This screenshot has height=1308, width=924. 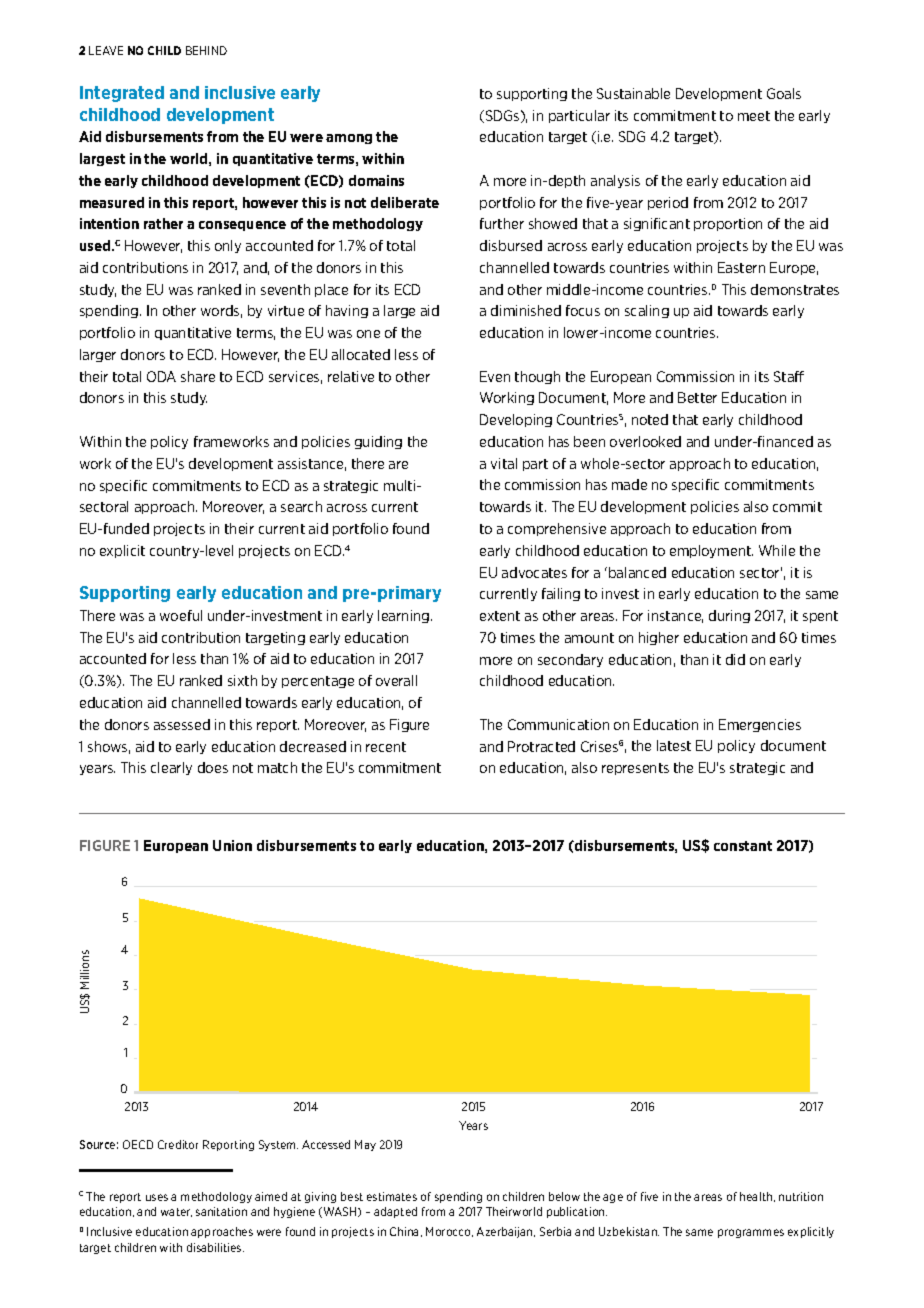 I want to click on meet, so click(x=754, y=116).
